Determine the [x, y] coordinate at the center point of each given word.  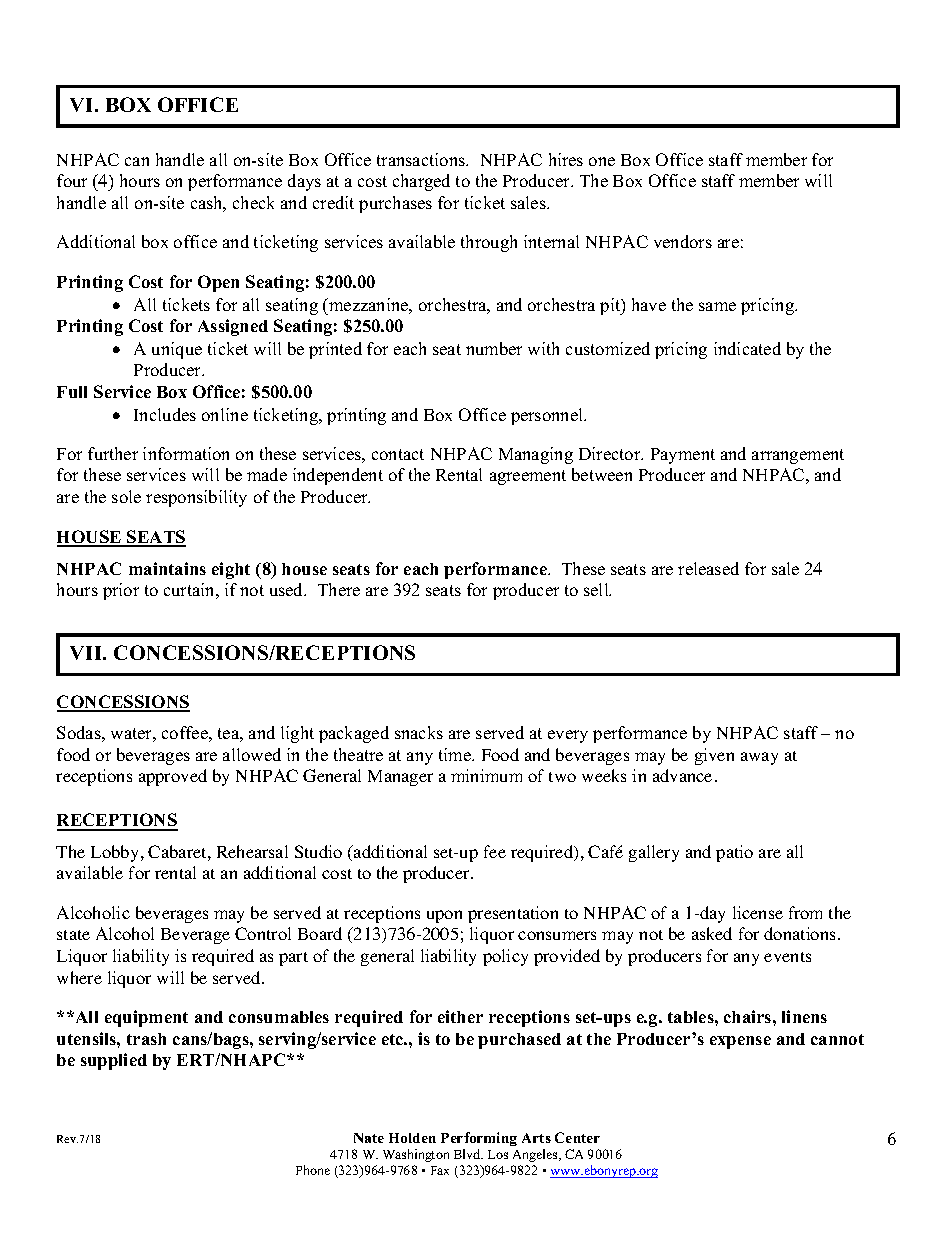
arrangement [798, 456]
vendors [683, 241]
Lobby [116, 853]
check [253, 202]
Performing [479, 1139]
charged [421, 182]
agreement [528, 477]
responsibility [196, 498]
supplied [114, 1061]
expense [740, 1042]
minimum [486, 775]
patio [734, 853]
